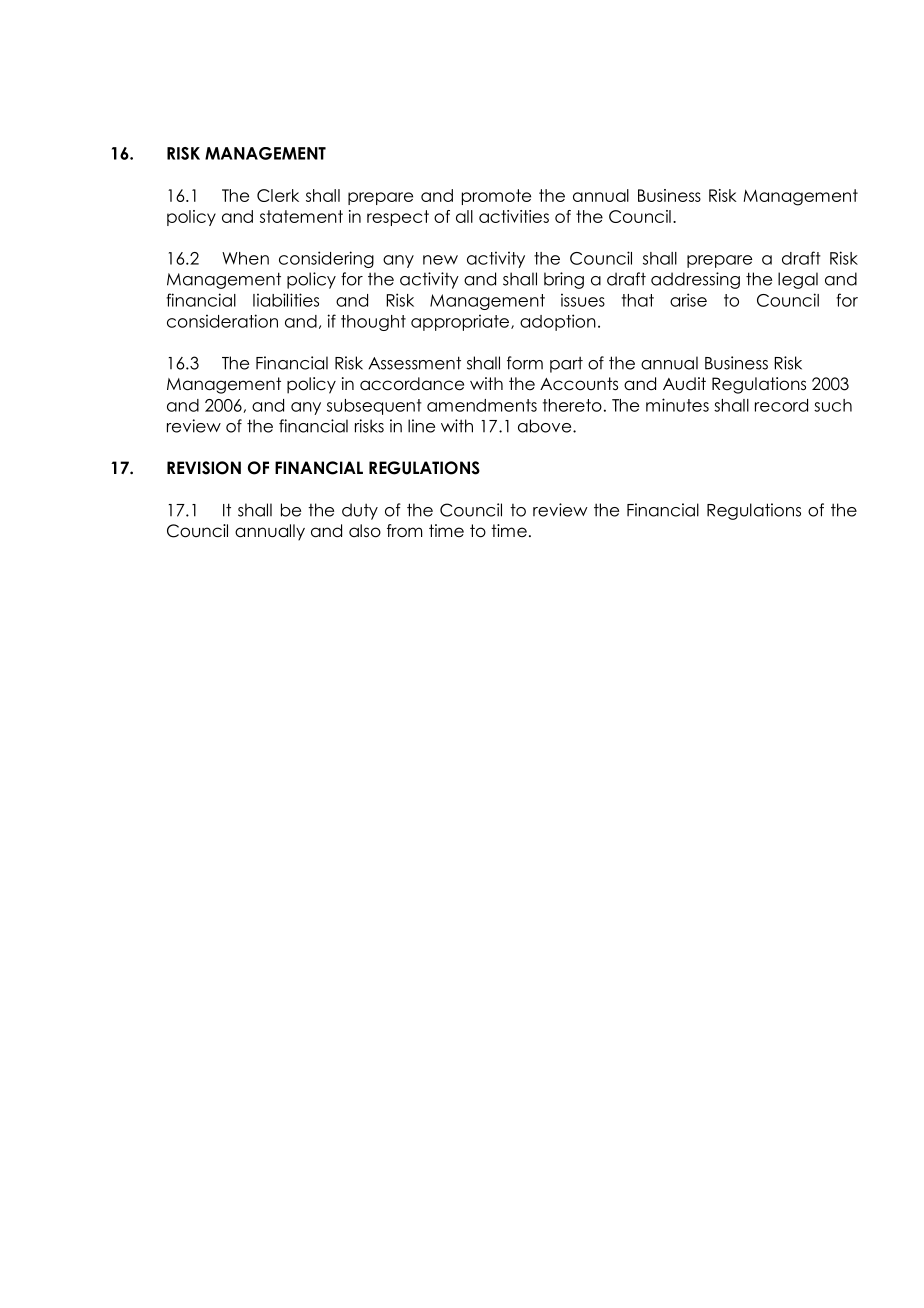  What do you see at coordinates (558, 322) in the page?
I see `adoption` at bounding box center [558, 322].
